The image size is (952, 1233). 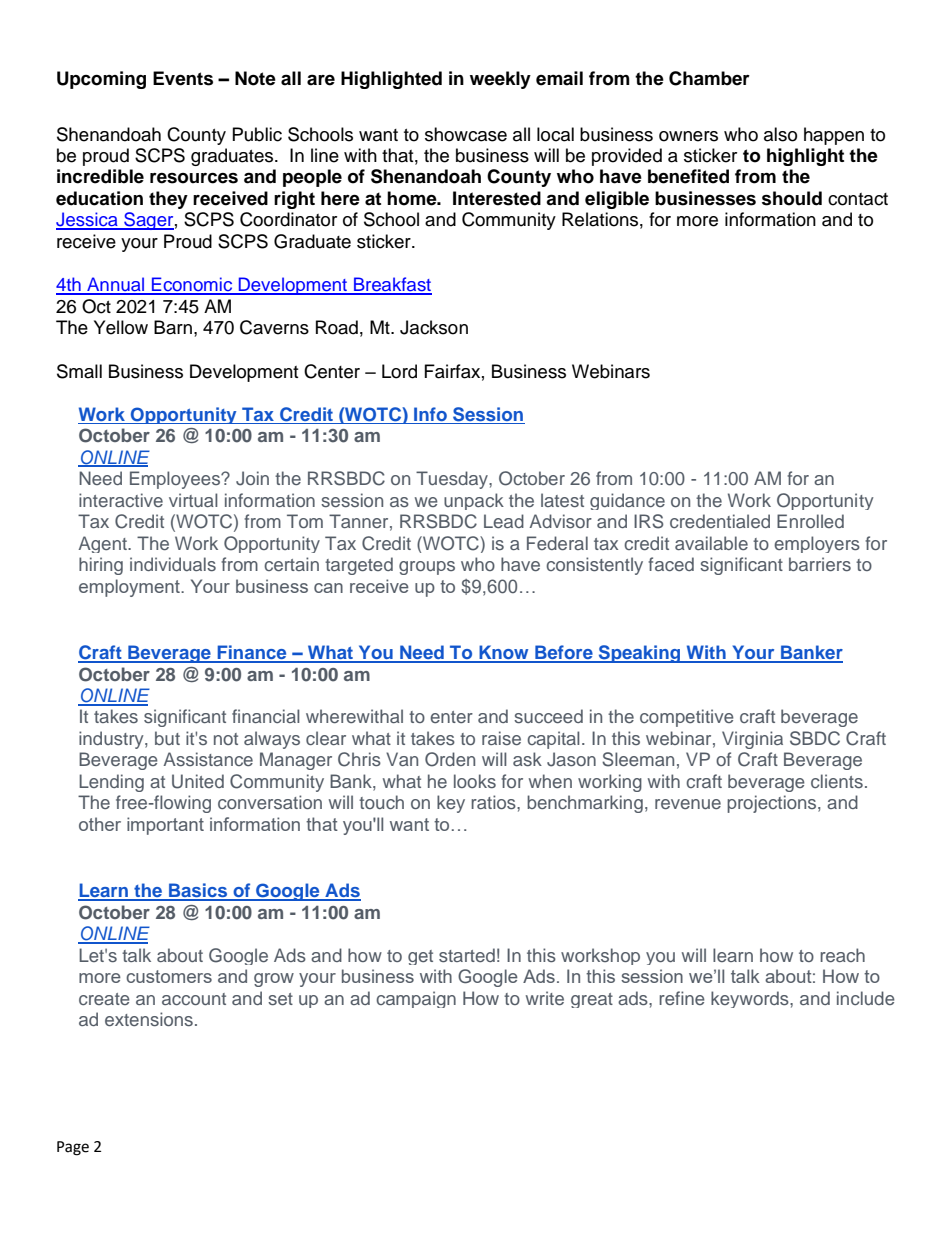 What do you see at coordinates (73, 1148) in the document?
I see `Page` at bounding box center [73, 1148].
